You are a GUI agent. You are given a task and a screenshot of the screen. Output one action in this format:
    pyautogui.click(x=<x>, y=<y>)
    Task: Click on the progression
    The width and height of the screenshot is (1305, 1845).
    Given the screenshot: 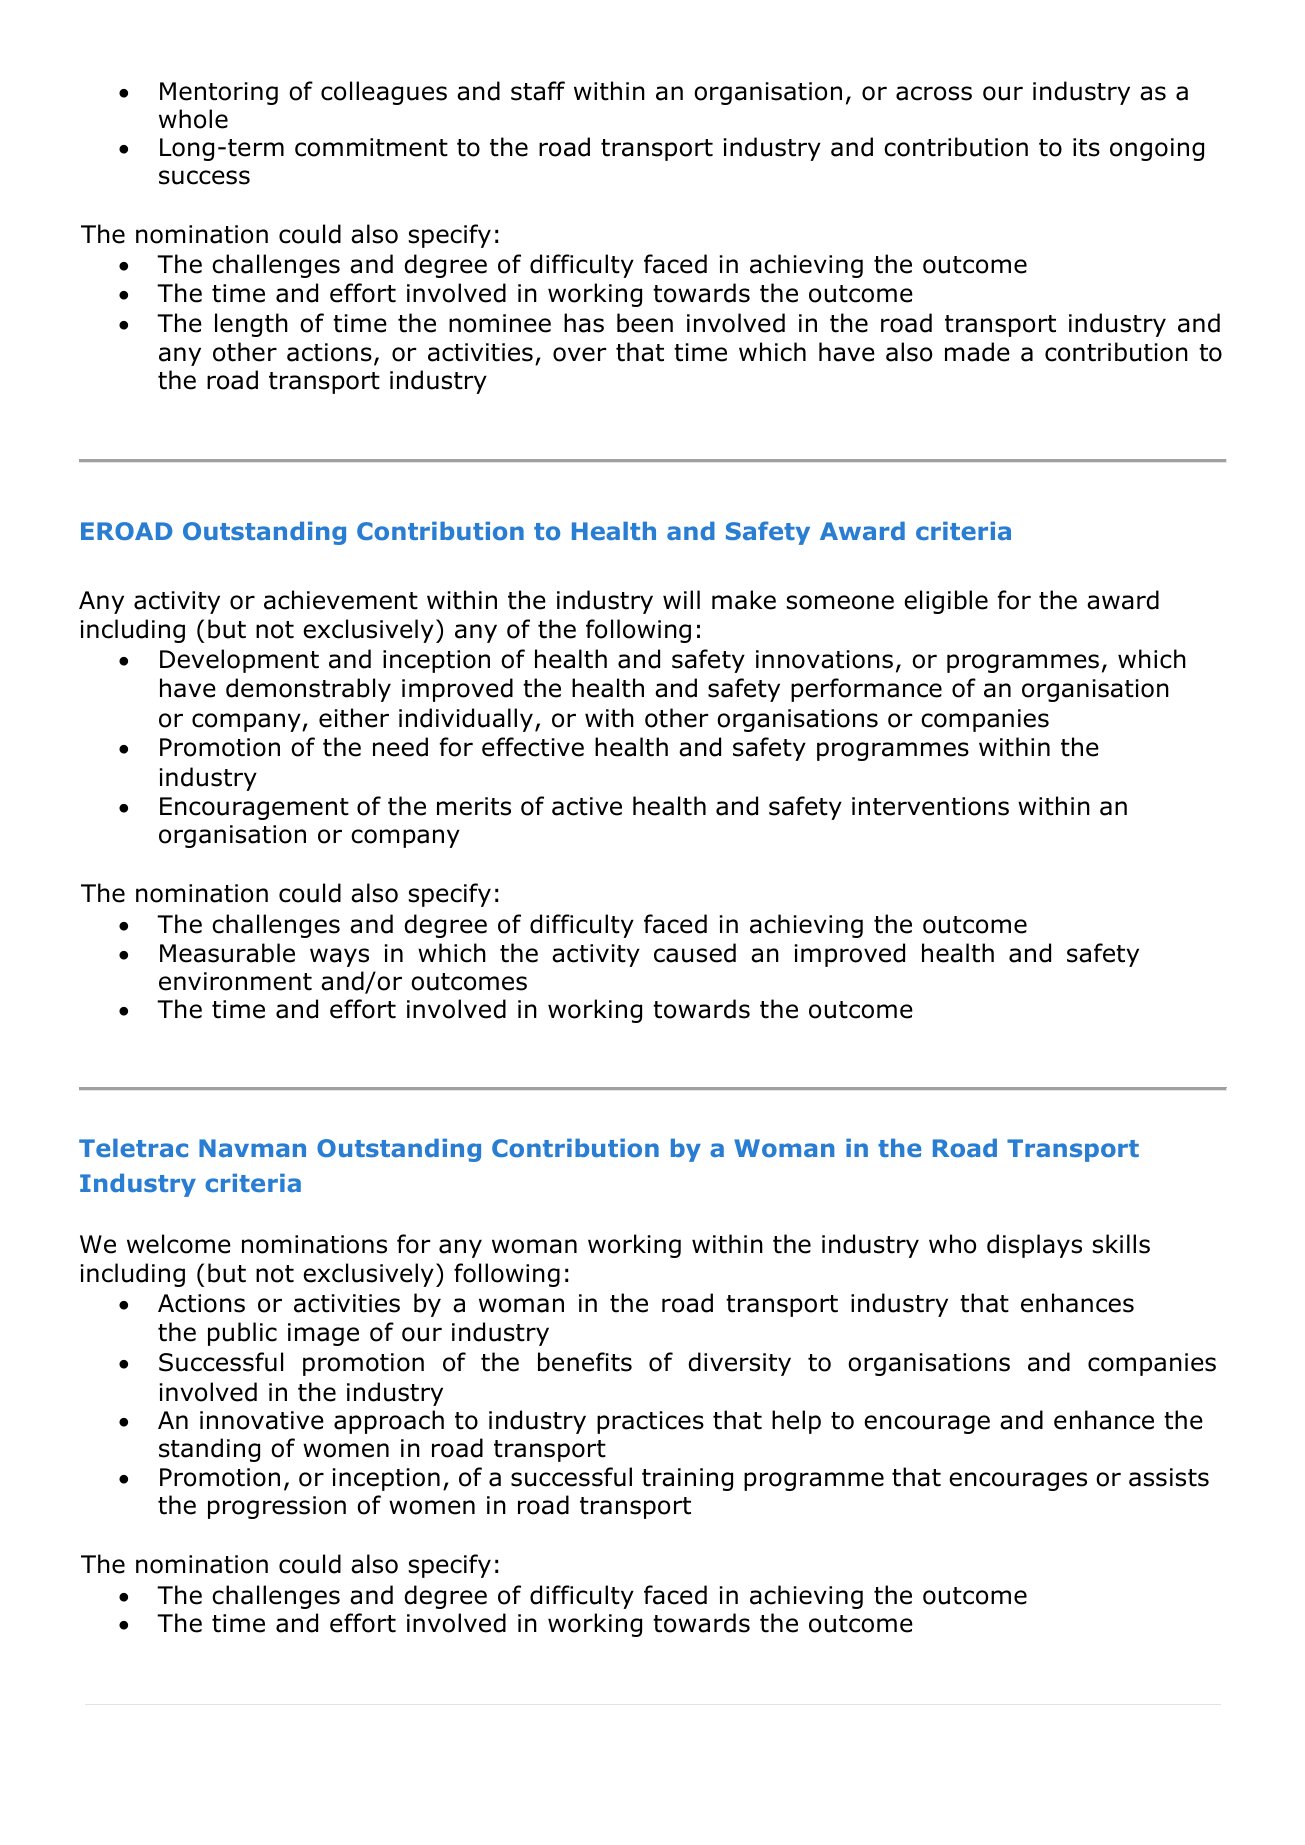 What is the action you would take?
    pyautogui.click(x=277, y=1507)
